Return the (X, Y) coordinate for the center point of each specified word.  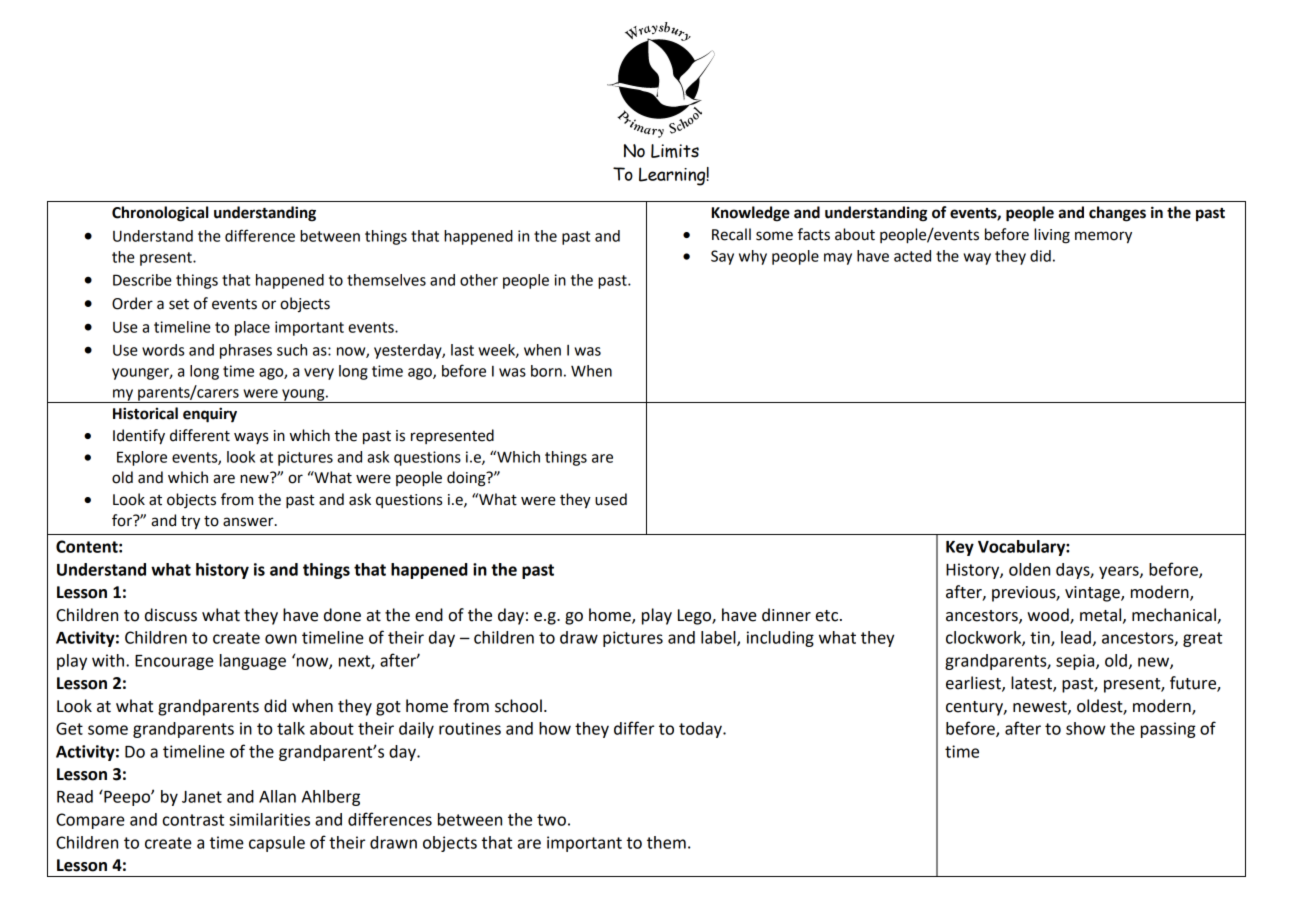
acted (912, 256)
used (611, 499)
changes (1117, 214)
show (1086, 728)
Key (960, 548)
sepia (1076, 662)
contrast (193, 820)
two (551, 820)
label (719, 638)
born (546, 371)
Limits (675, 151)
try (190, 523)
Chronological (160, 214)
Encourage (174, 662)
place (252, 328)
